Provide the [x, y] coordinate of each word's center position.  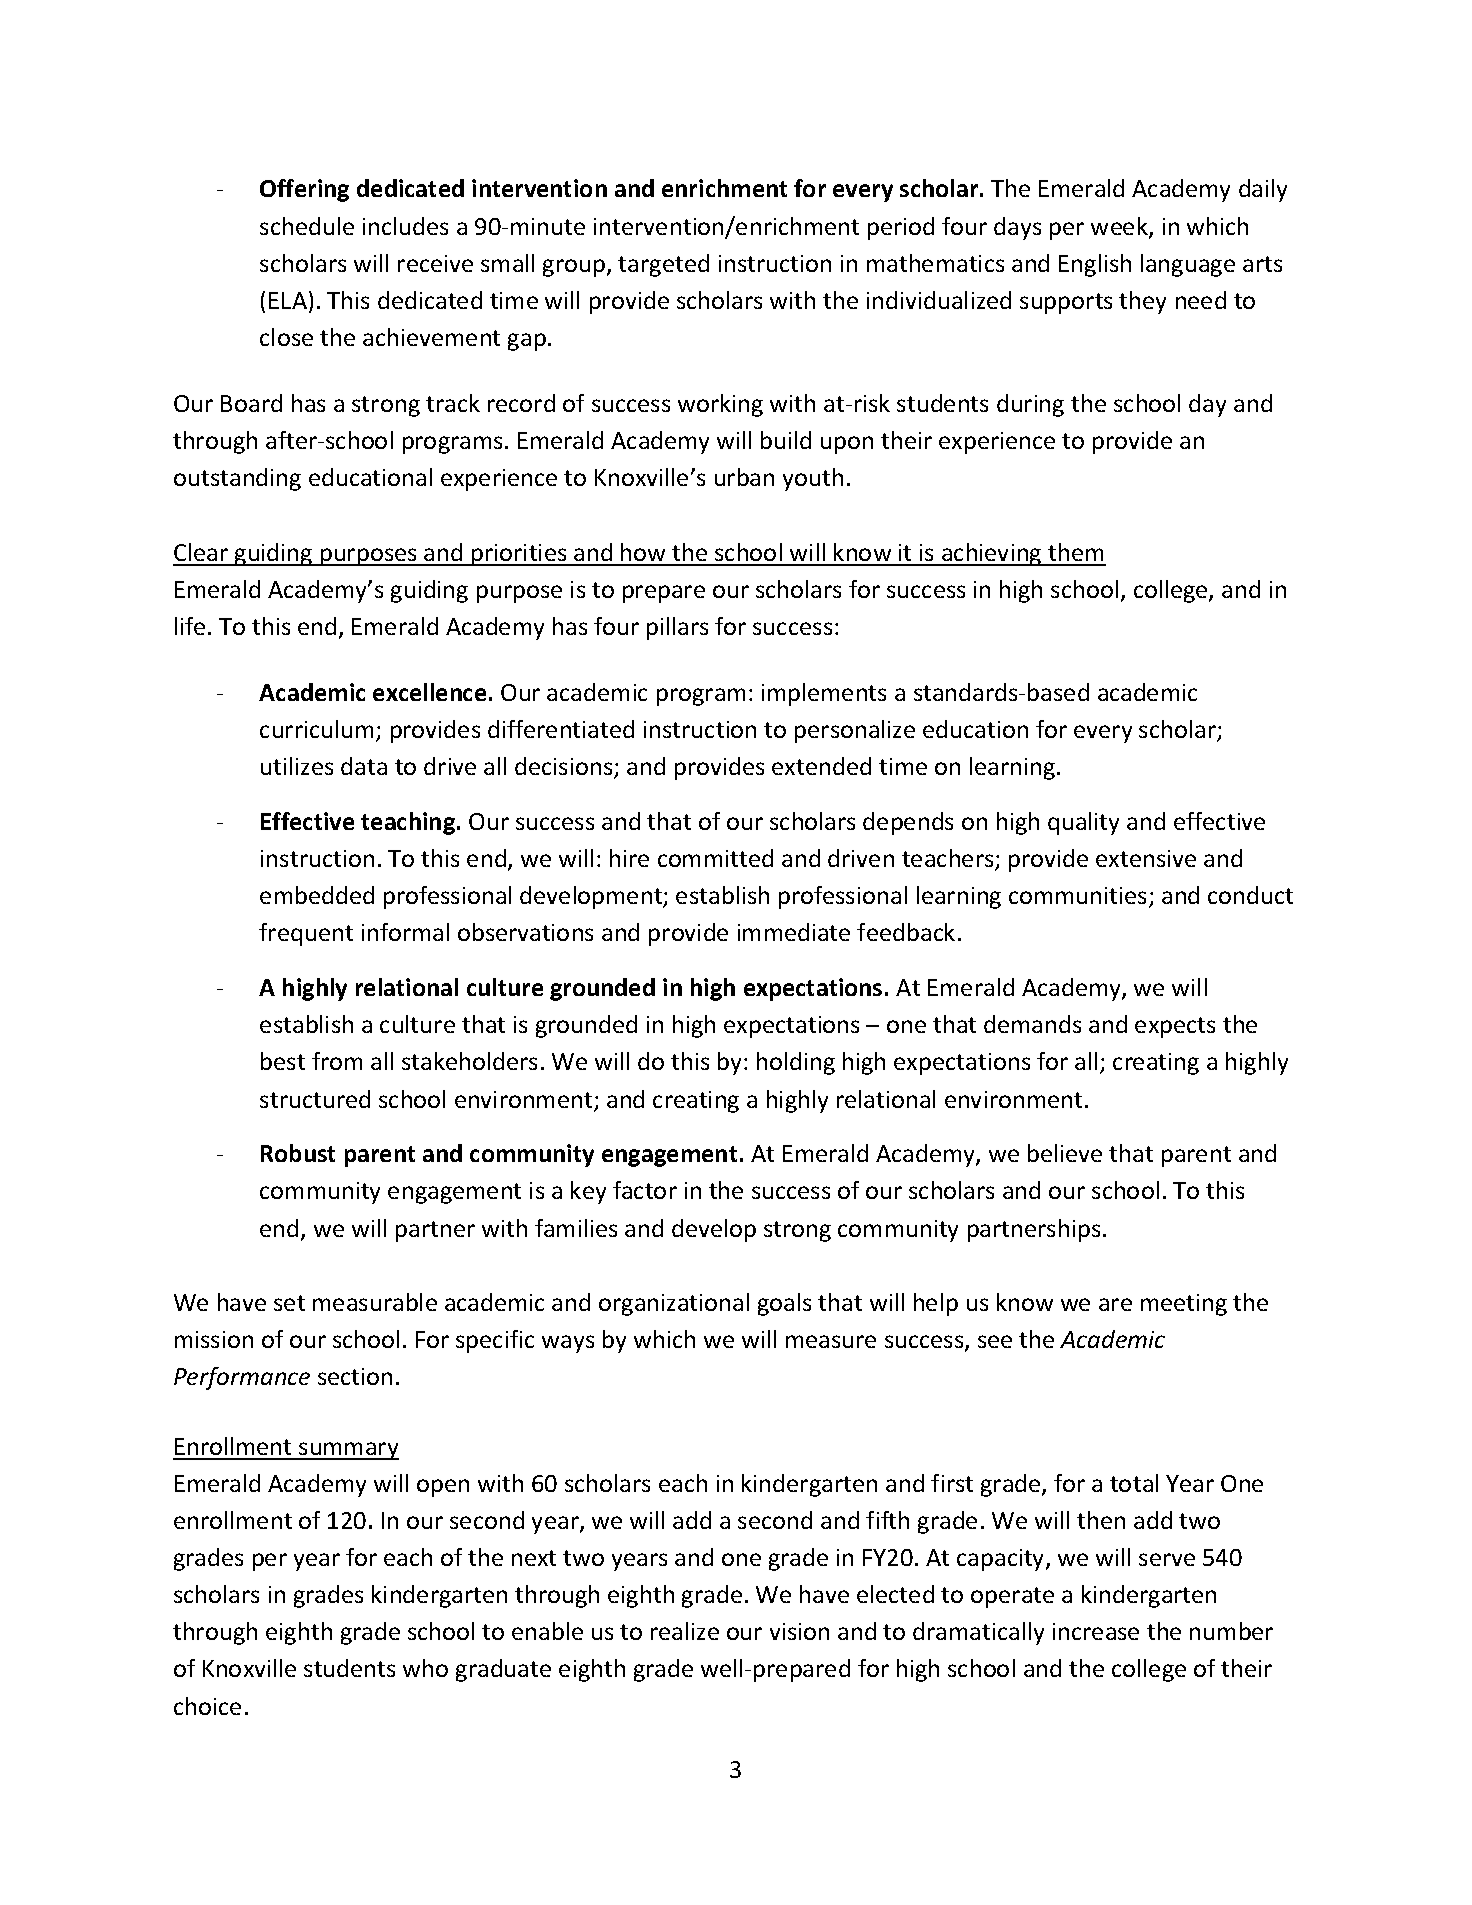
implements [824, 694]
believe [1065, 1153]
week [1120, 227]
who [425, 1668]
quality [1083, 823]
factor [645, 1190]
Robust [298, 1153]
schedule [307, 226]
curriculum [316, 729]
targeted [663, 265]
